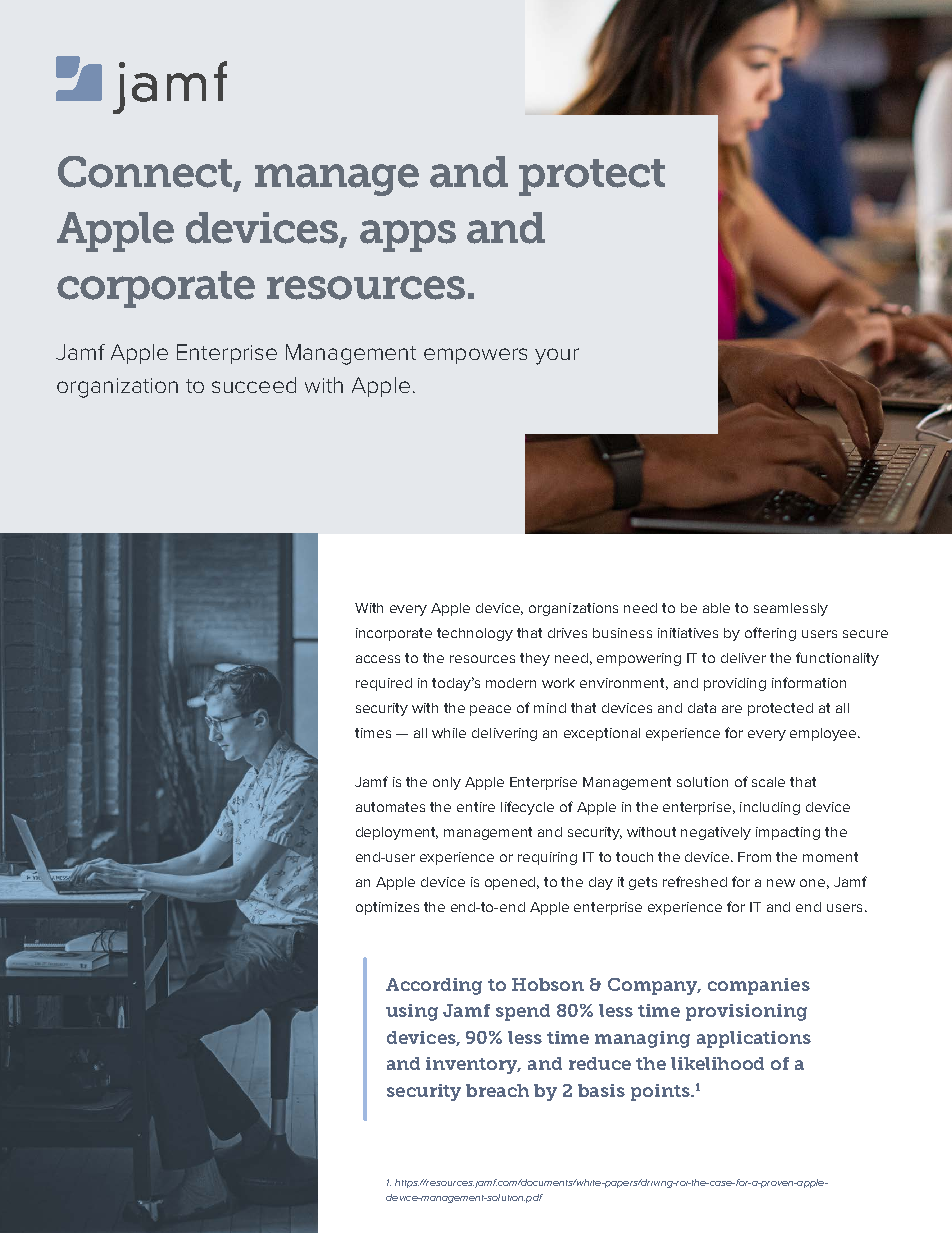 Image resolution: width=952 pixels, height=1233 pixels. What do you see at coordinates (557, 356) in the screenshot?
I see `your` at bounding box center [557, 356].
